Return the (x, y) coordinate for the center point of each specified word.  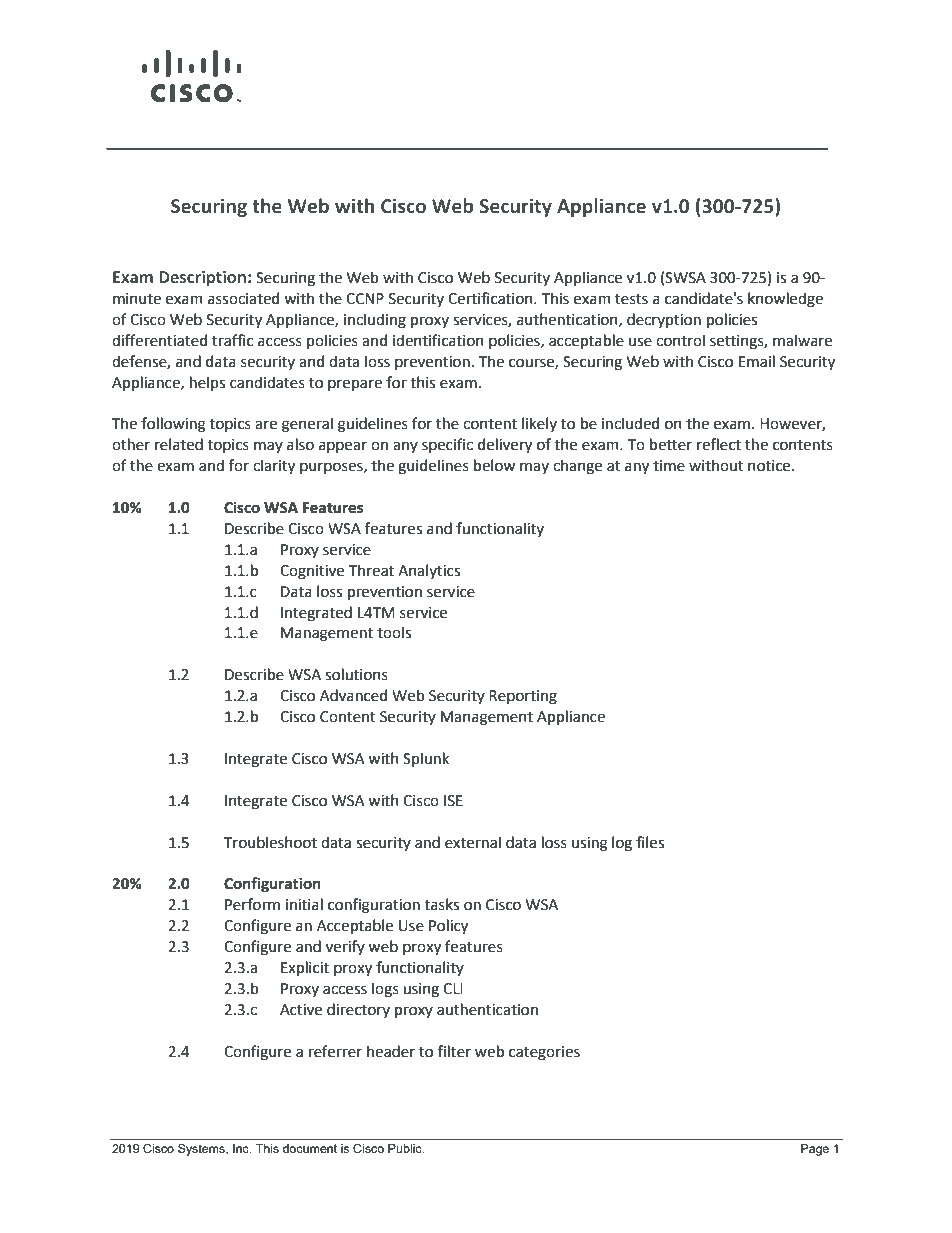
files (650, 842)
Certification (491, 298)
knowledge (785, 300)
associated (243, 298)
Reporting (523, 697)
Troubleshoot (270, 842)
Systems (202, 1150)
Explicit (305, 968)
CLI (453, 989)
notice (770, 466)
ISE (453, 801)
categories (544, 1053)
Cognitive (312, 572)
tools (394, 632)
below (494, 465)
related (179, 444)
